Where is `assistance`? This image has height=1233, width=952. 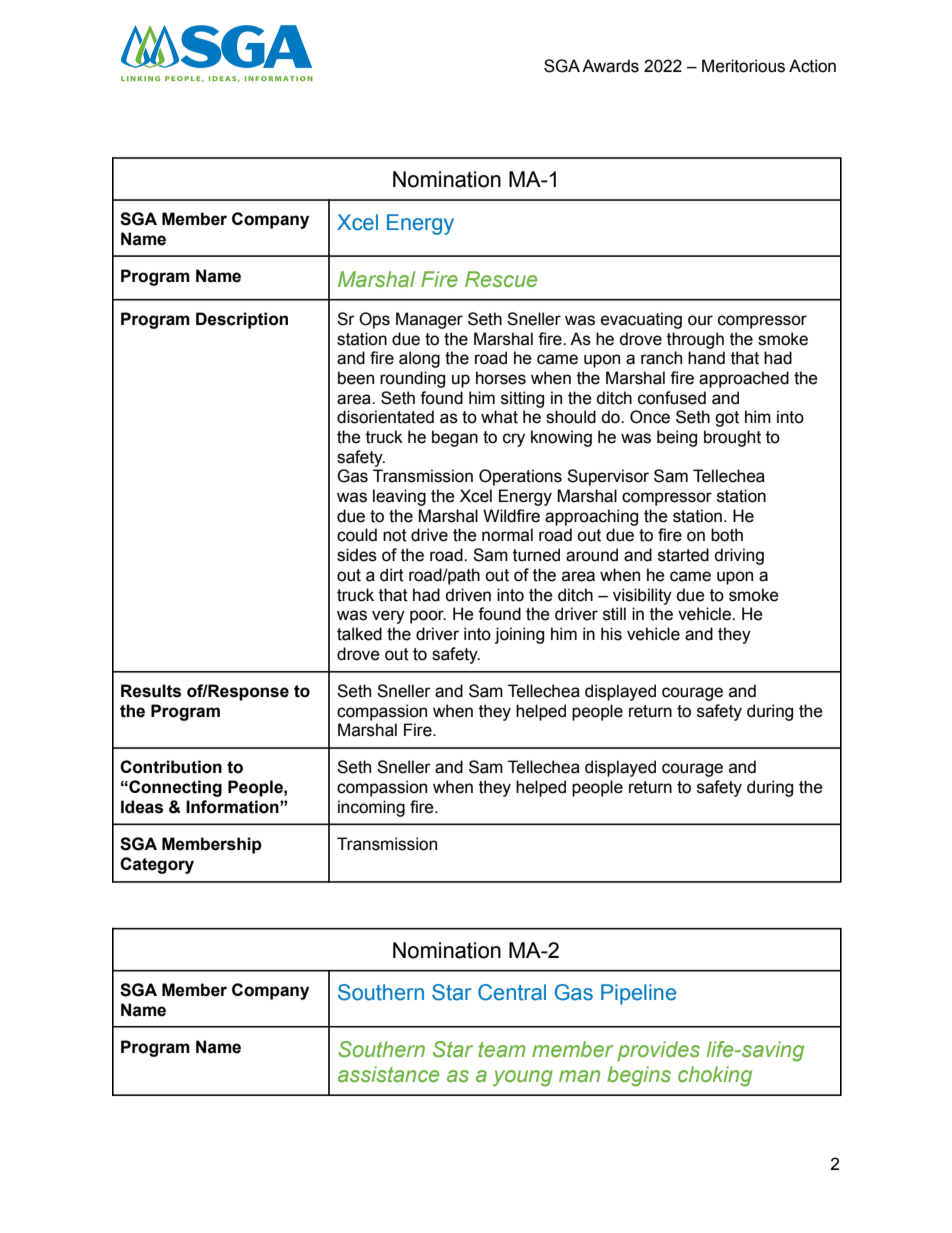 assistance is located at coordinates (388, 1074).
